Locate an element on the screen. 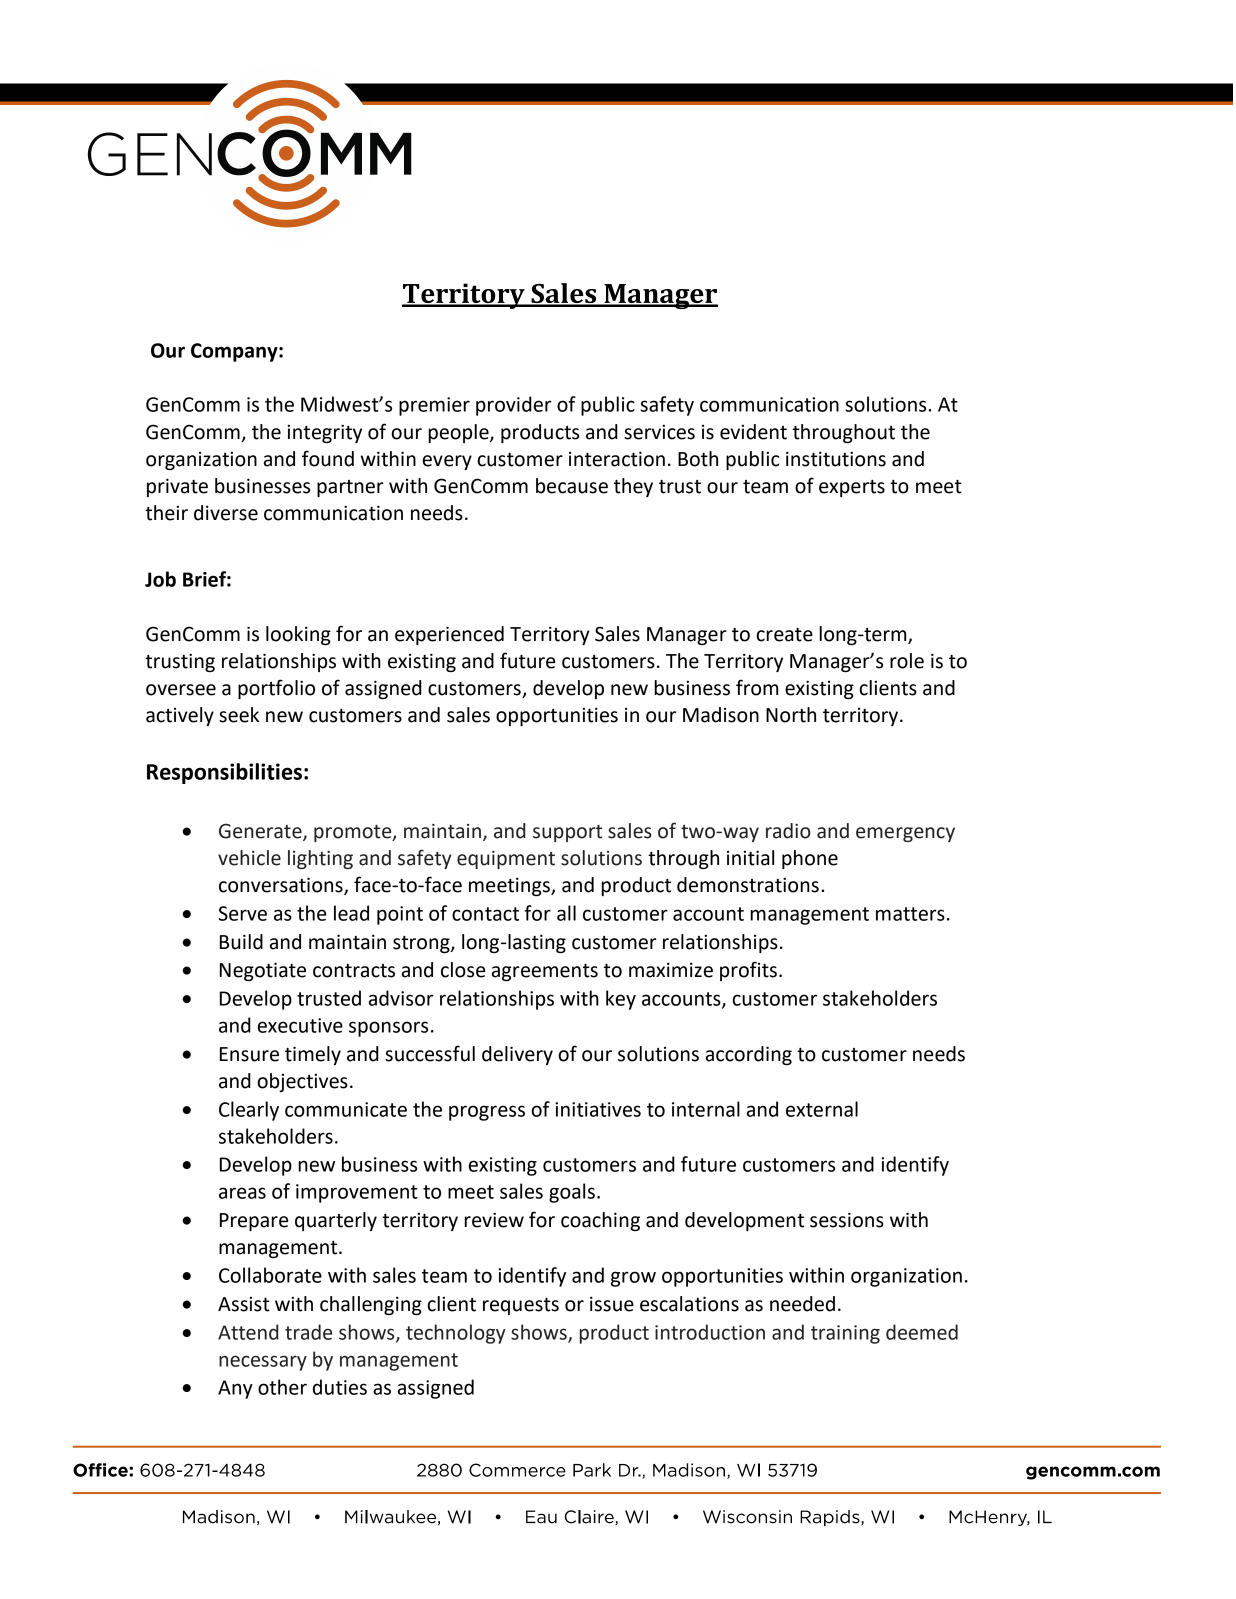 This screenshot has height=1599, width=1236. delivery is located at coordinates (517, 1055).
